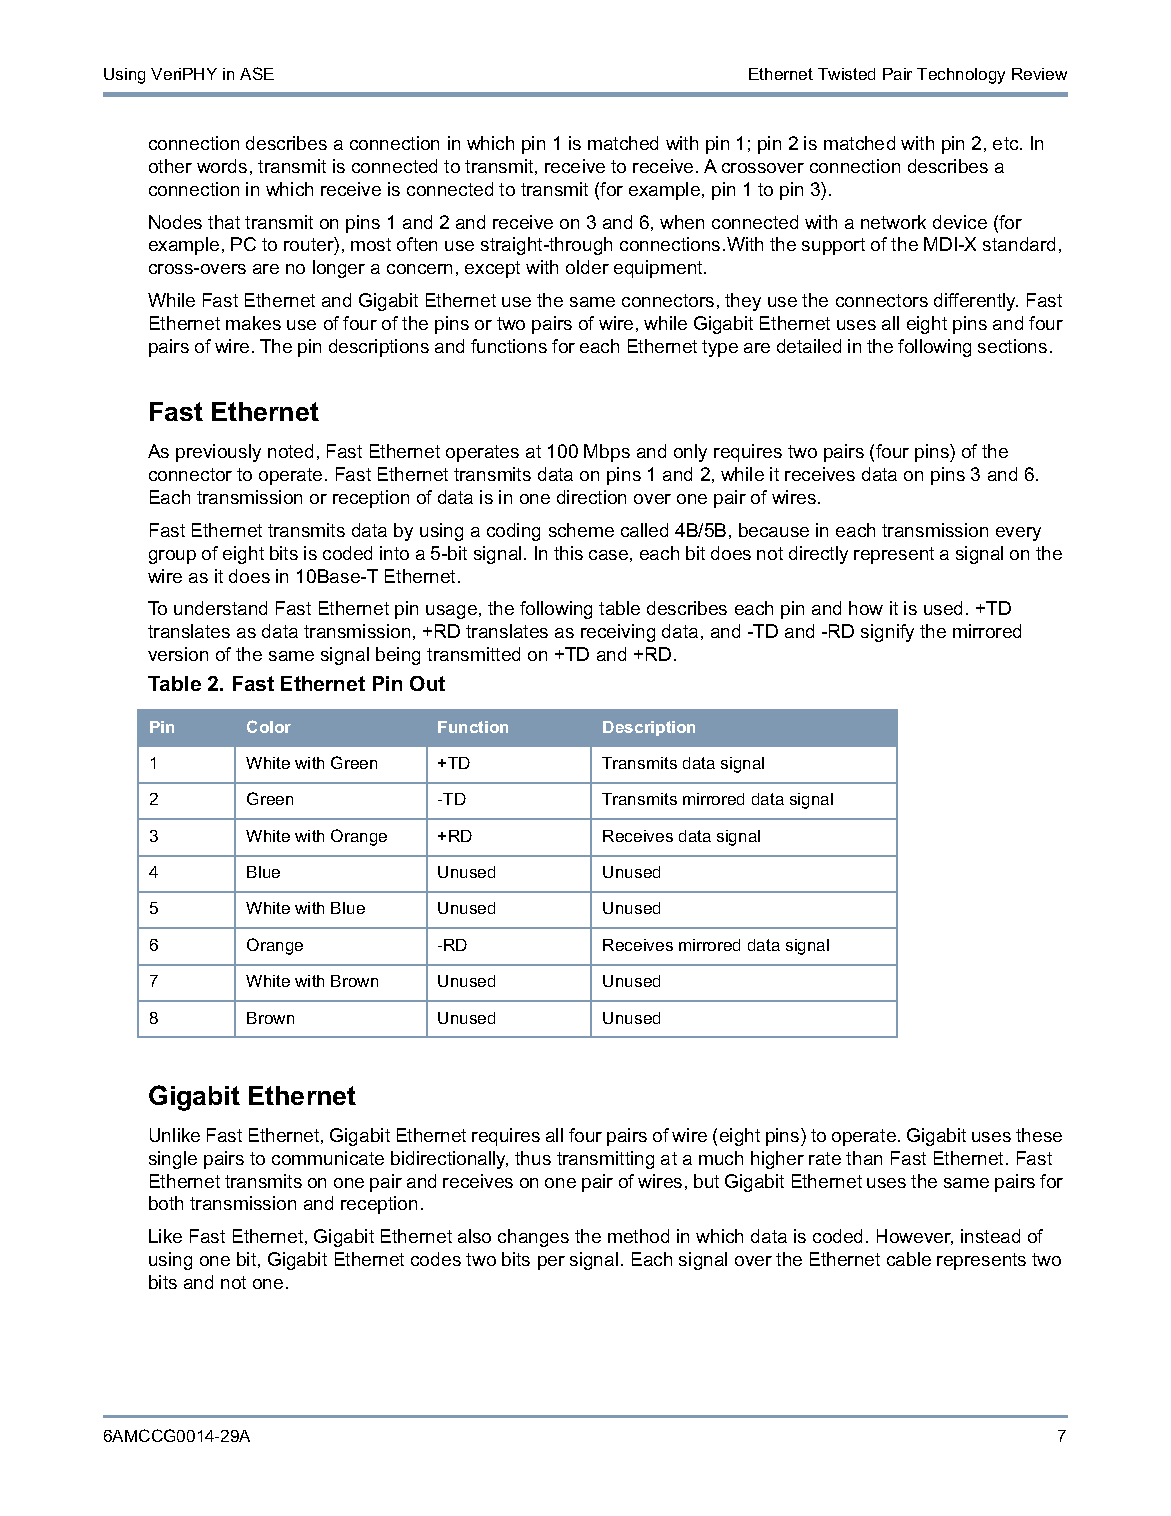 Image resolution: width=1171 pixels, height=1516 pixels. What do you see at coordinates (961, 76) in the image?
I see `Technology` at bounding box center [961, 76].
